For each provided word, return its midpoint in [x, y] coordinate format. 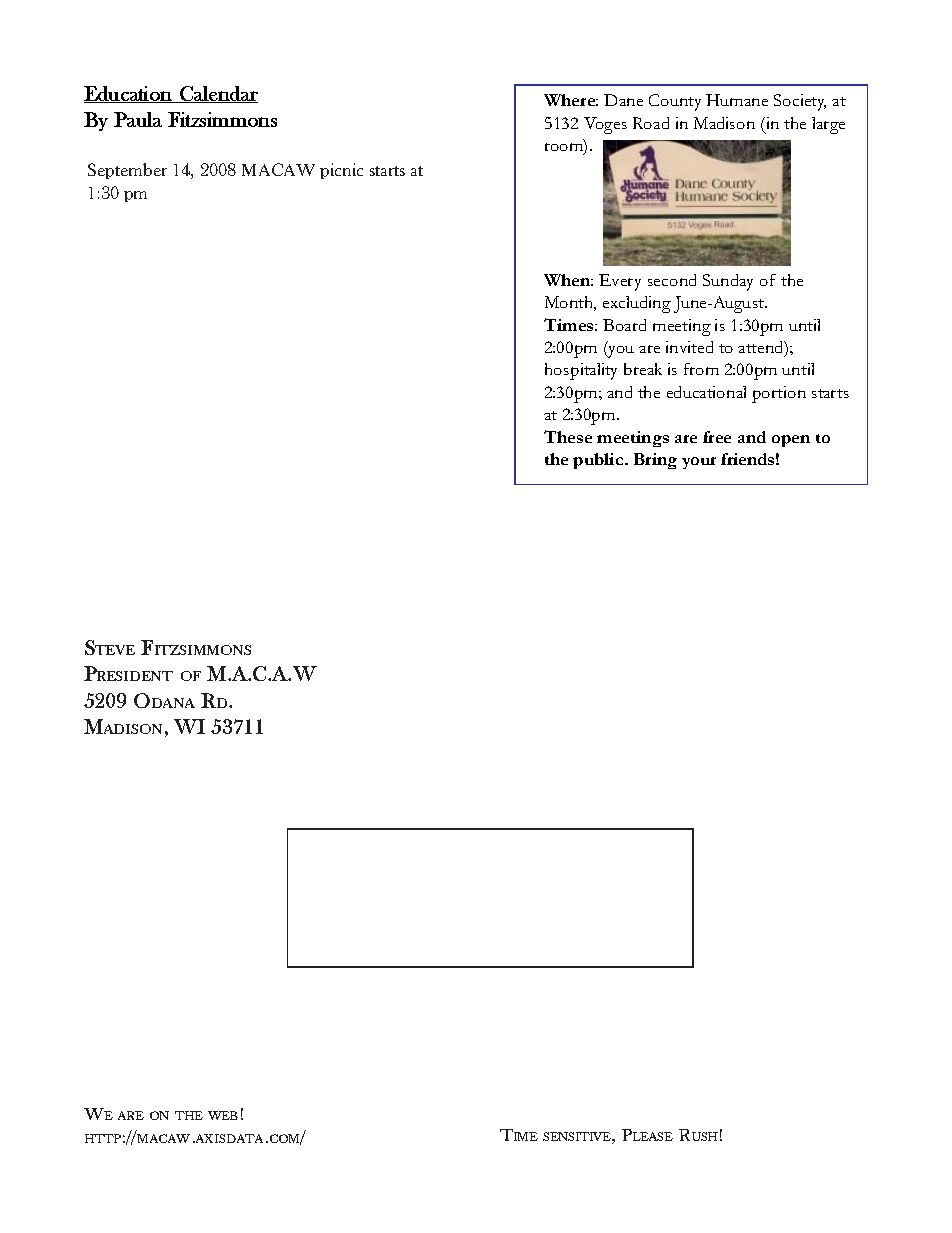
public [599, 461]
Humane [737, 100]
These [568, 436]
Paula [138, 119]
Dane [623, 100]
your [699, 463]
